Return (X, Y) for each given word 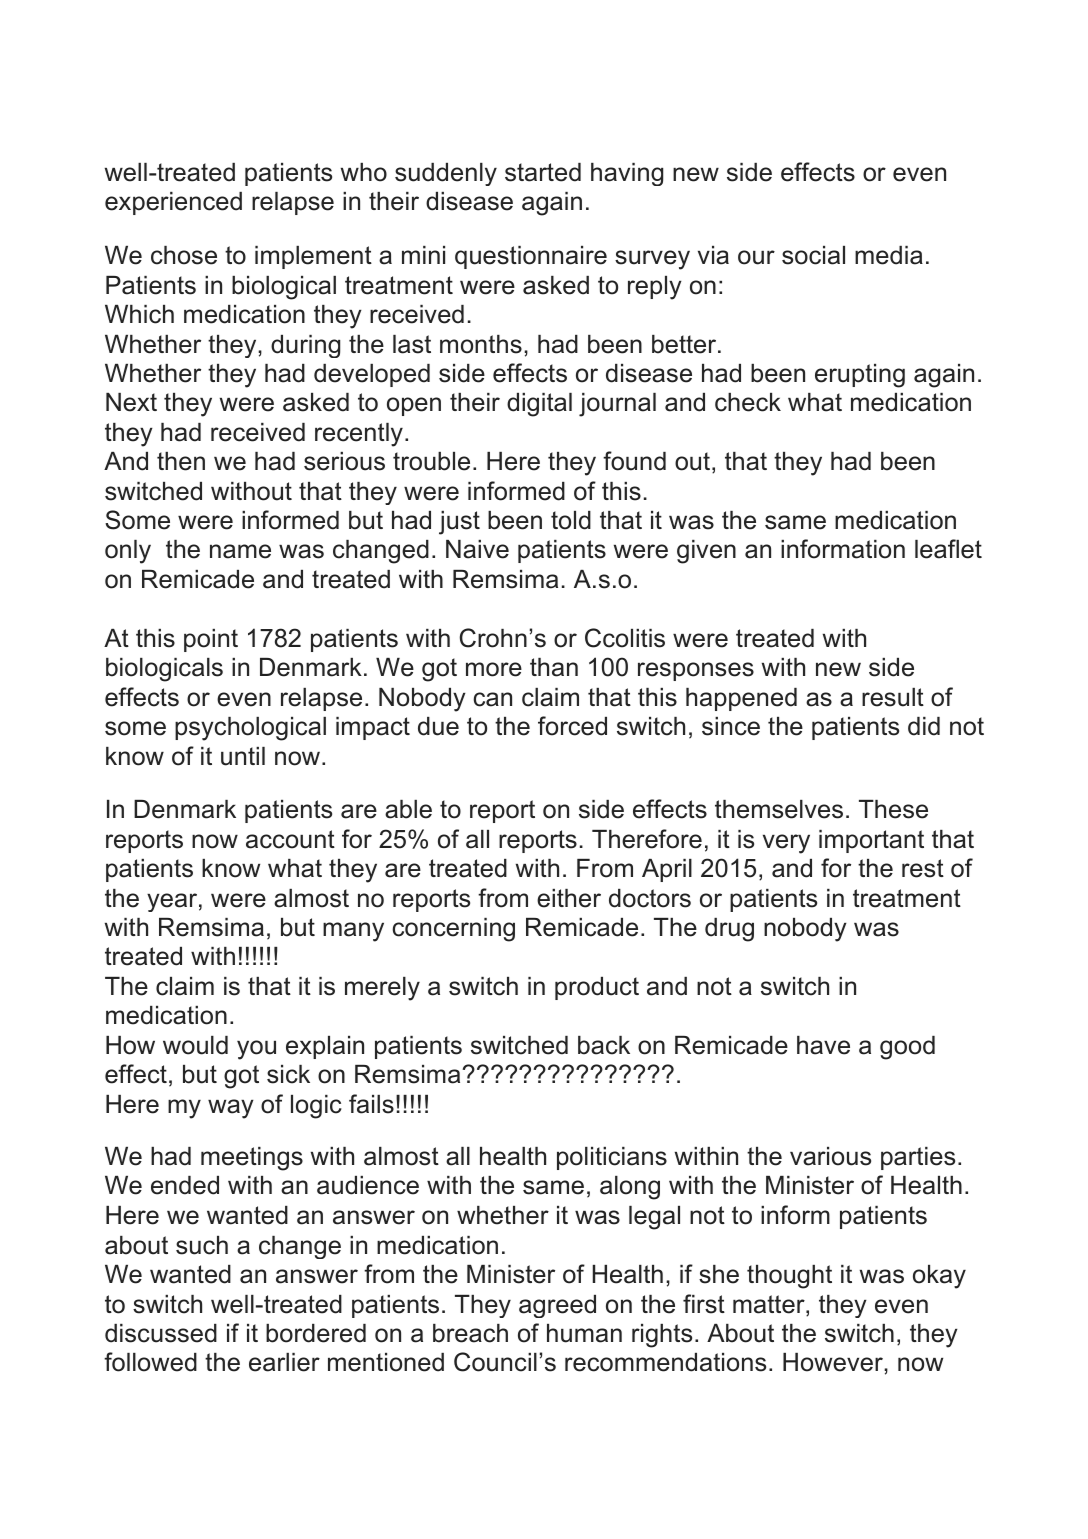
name (240, 551)
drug (729, 930)
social (813, 255)
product (597, 988)
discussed (161, 1333)
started (543, 172)
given (706, 552)
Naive (477, 549)
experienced (173, 203)
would (195, 1045)
